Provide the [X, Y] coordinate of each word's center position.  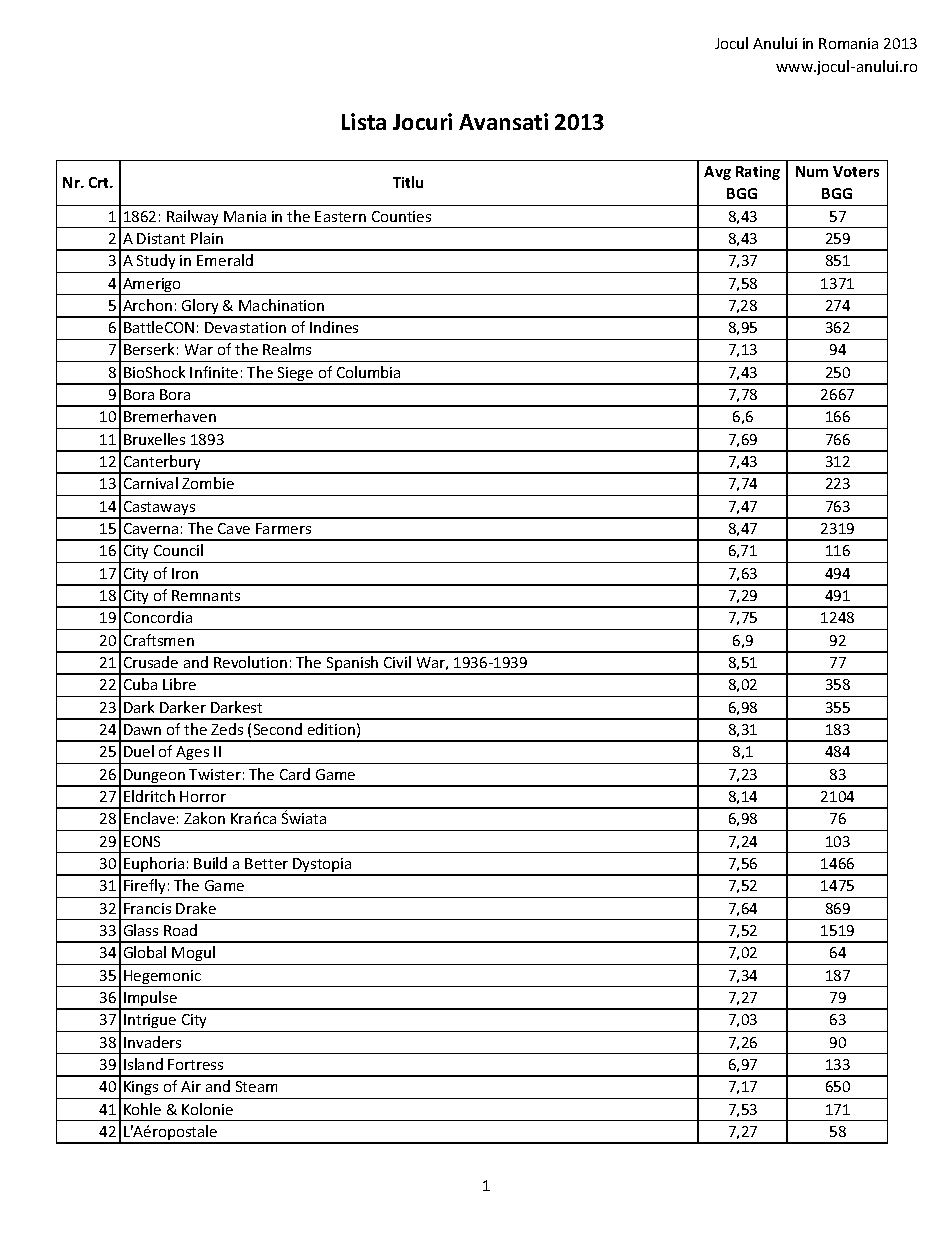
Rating [758, 173]
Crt [100, 182]
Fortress [195, 1064]
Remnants [206, 595]
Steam [256, 1086]
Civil [397, 662]
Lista [364, 121]
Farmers [283, 528]
